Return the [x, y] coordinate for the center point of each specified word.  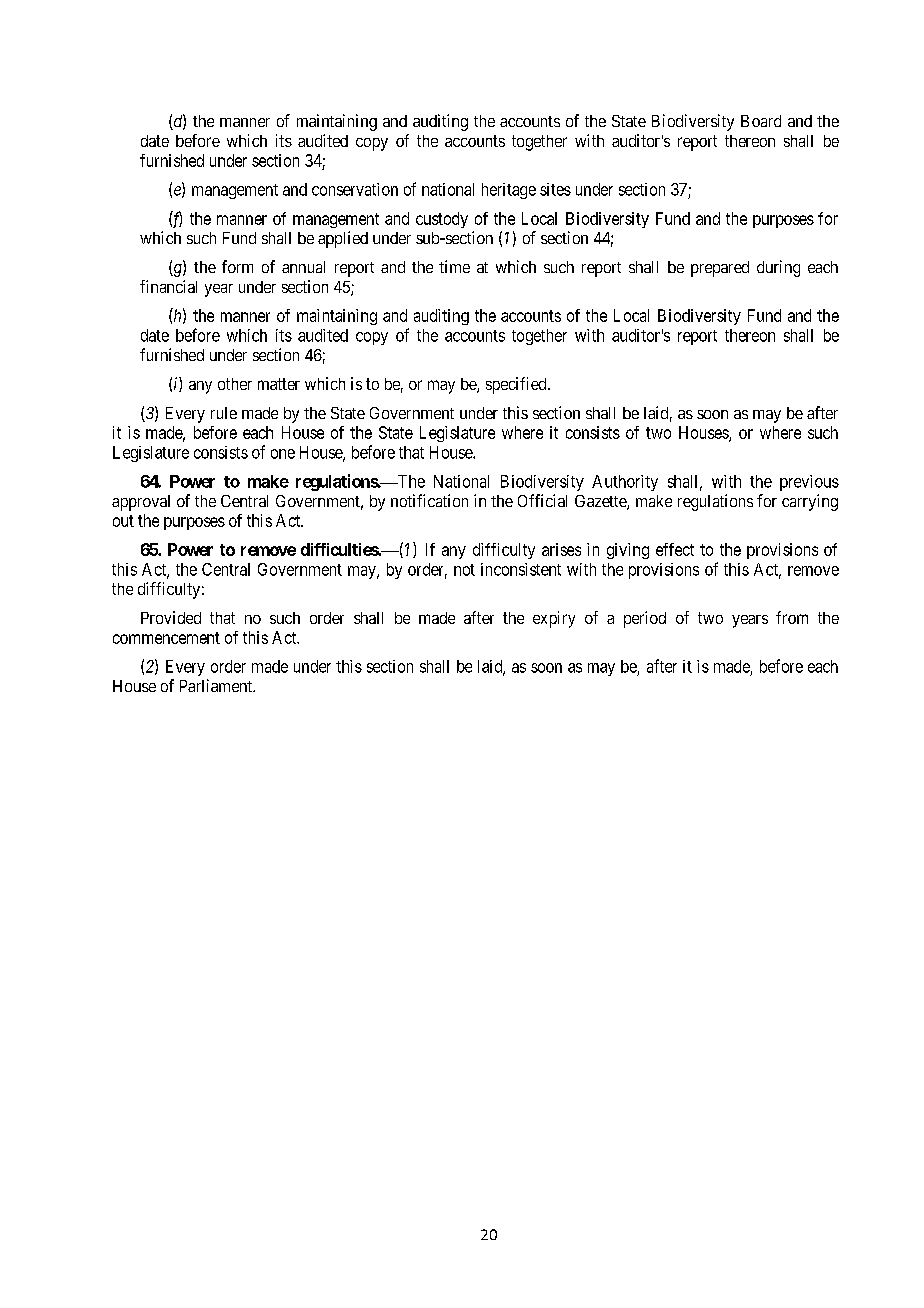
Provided [171, 617]
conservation [355, 189]
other [235, 384]
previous [809, 483]
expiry [554, 619]
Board [761, 121]
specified [517, 385]
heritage [509, 191]
